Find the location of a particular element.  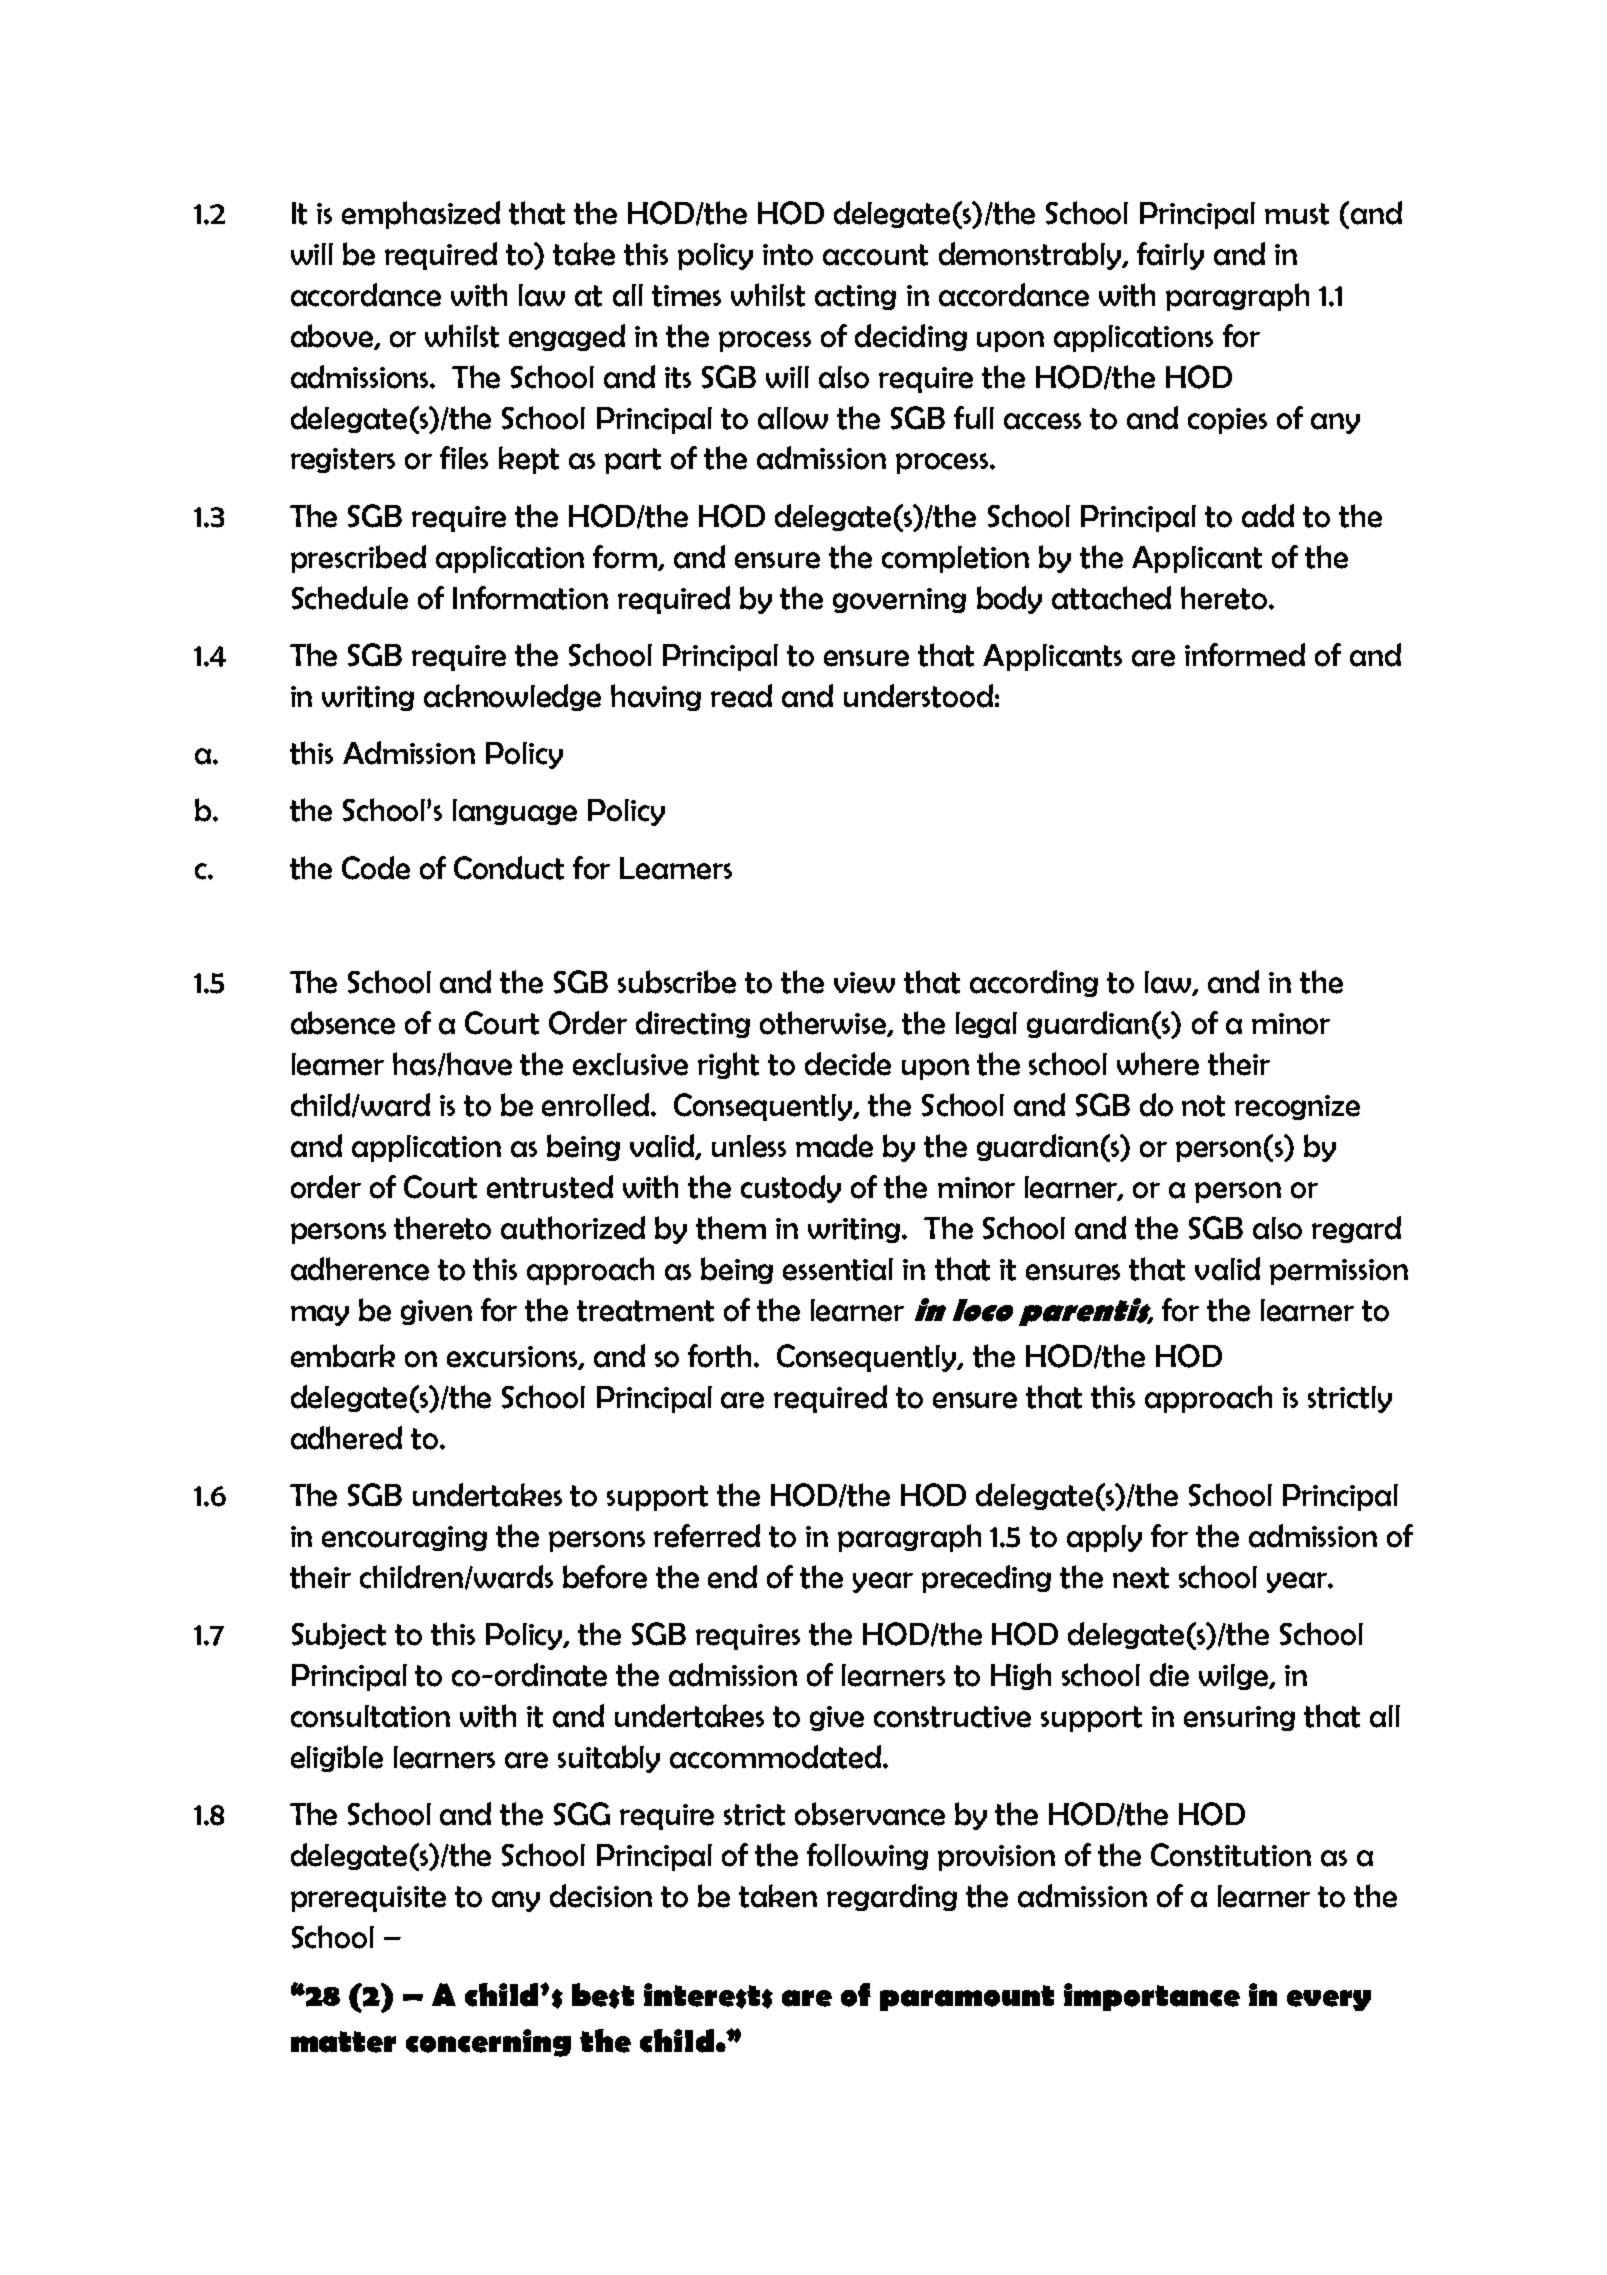

read is located at coordinates (741, 696).
